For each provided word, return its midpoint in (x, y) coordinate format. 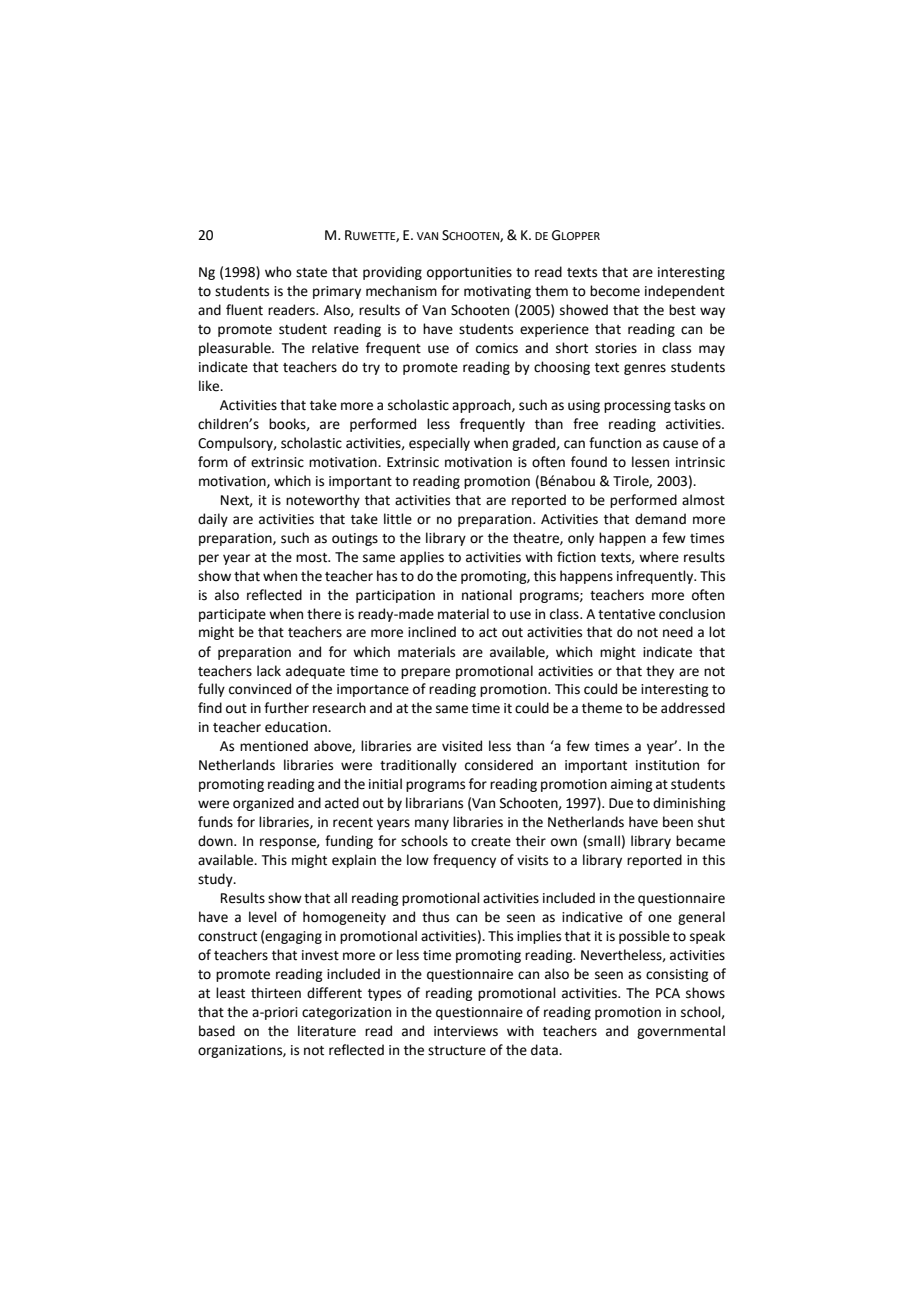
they (660, 672)
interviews (466, 1031)
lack (269, 671)
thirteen (276, 993)
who (278, 272)
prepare (425, 673)
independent (685, 292)
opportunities (469, 273)
